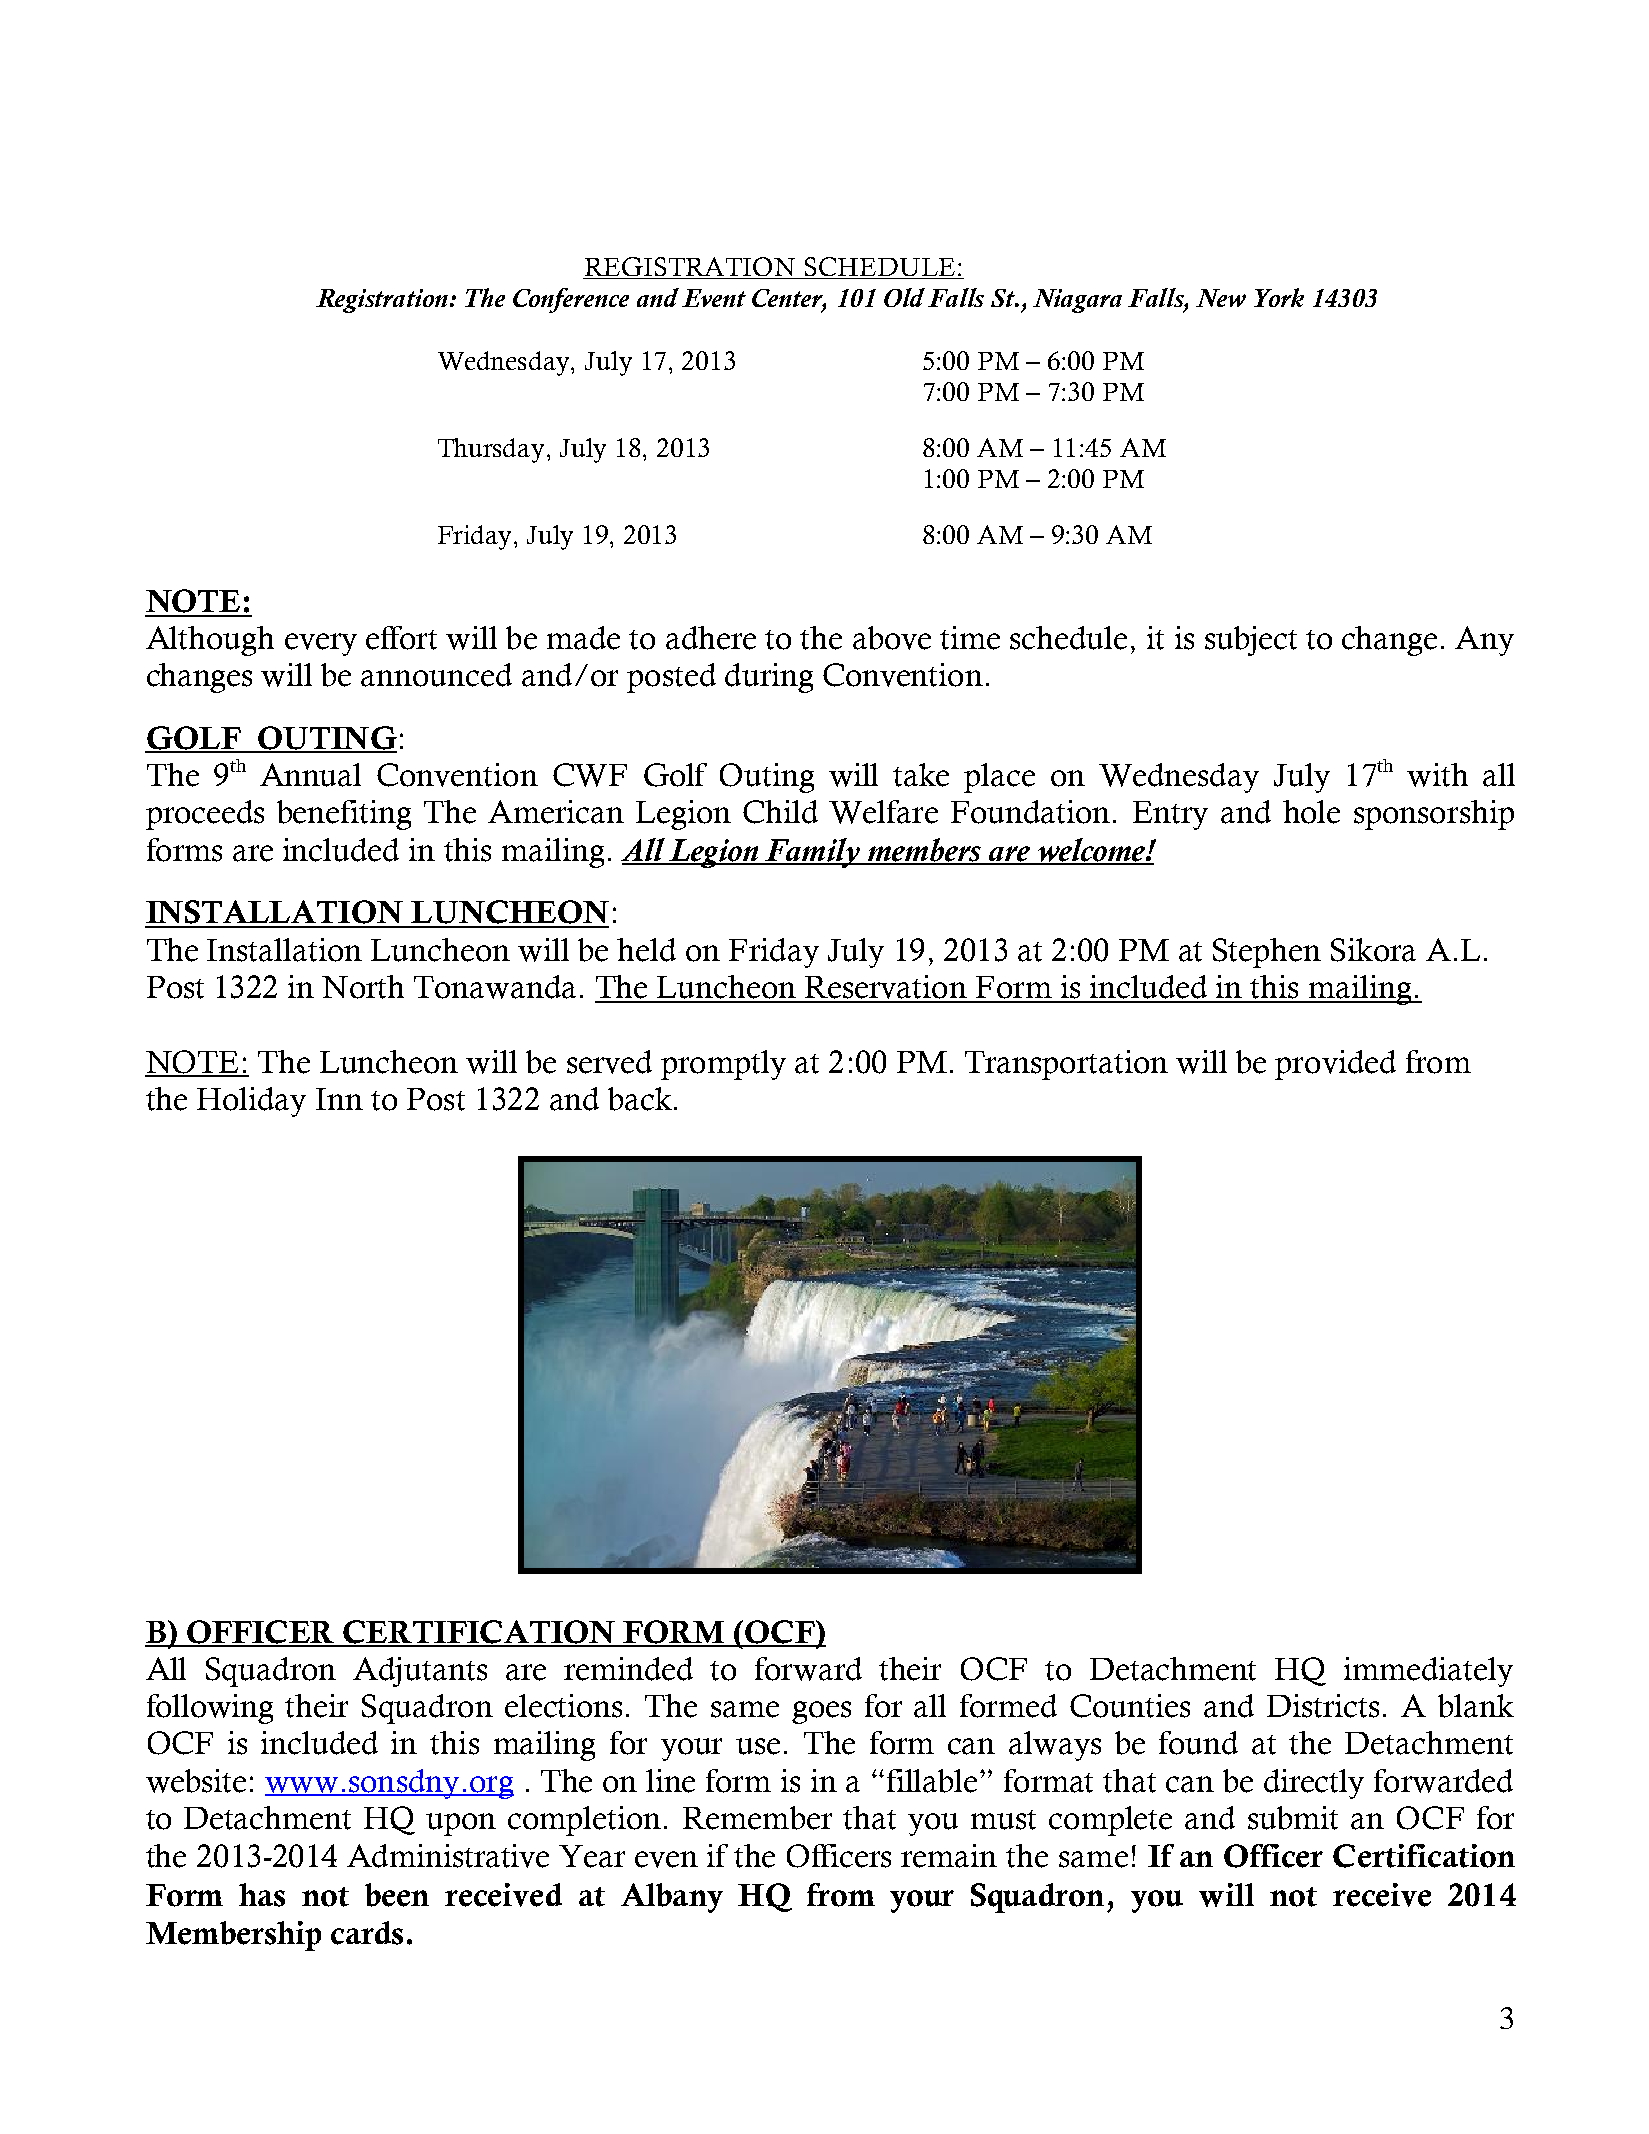 The height and width of the page is (2134, 1649). What do you see at coordinates (1311, 812) in the page?
I see `hole` at bounding box center [1311, 812].
